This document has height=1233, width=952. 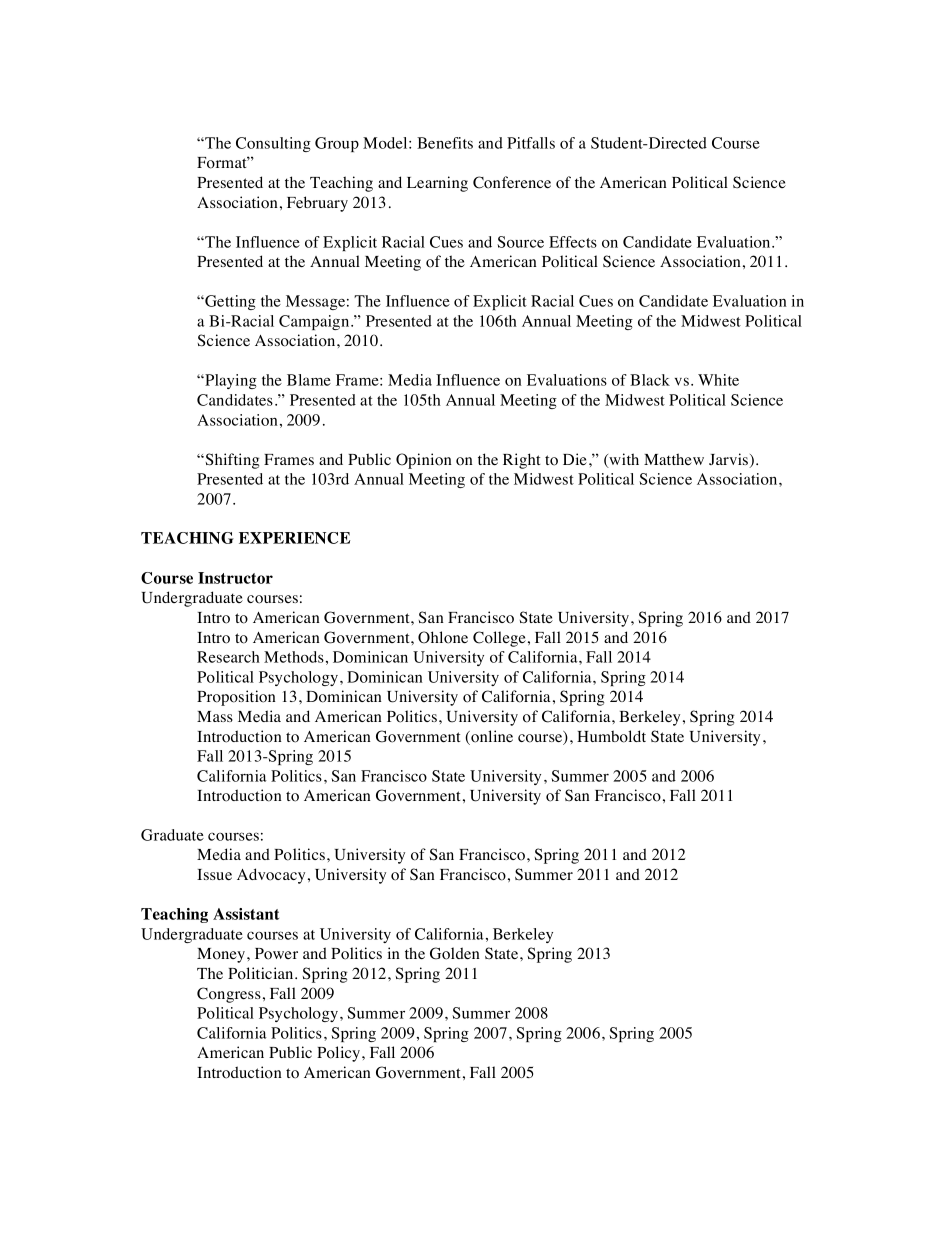 I want to click on Learning, so click(x=437, y=184).
